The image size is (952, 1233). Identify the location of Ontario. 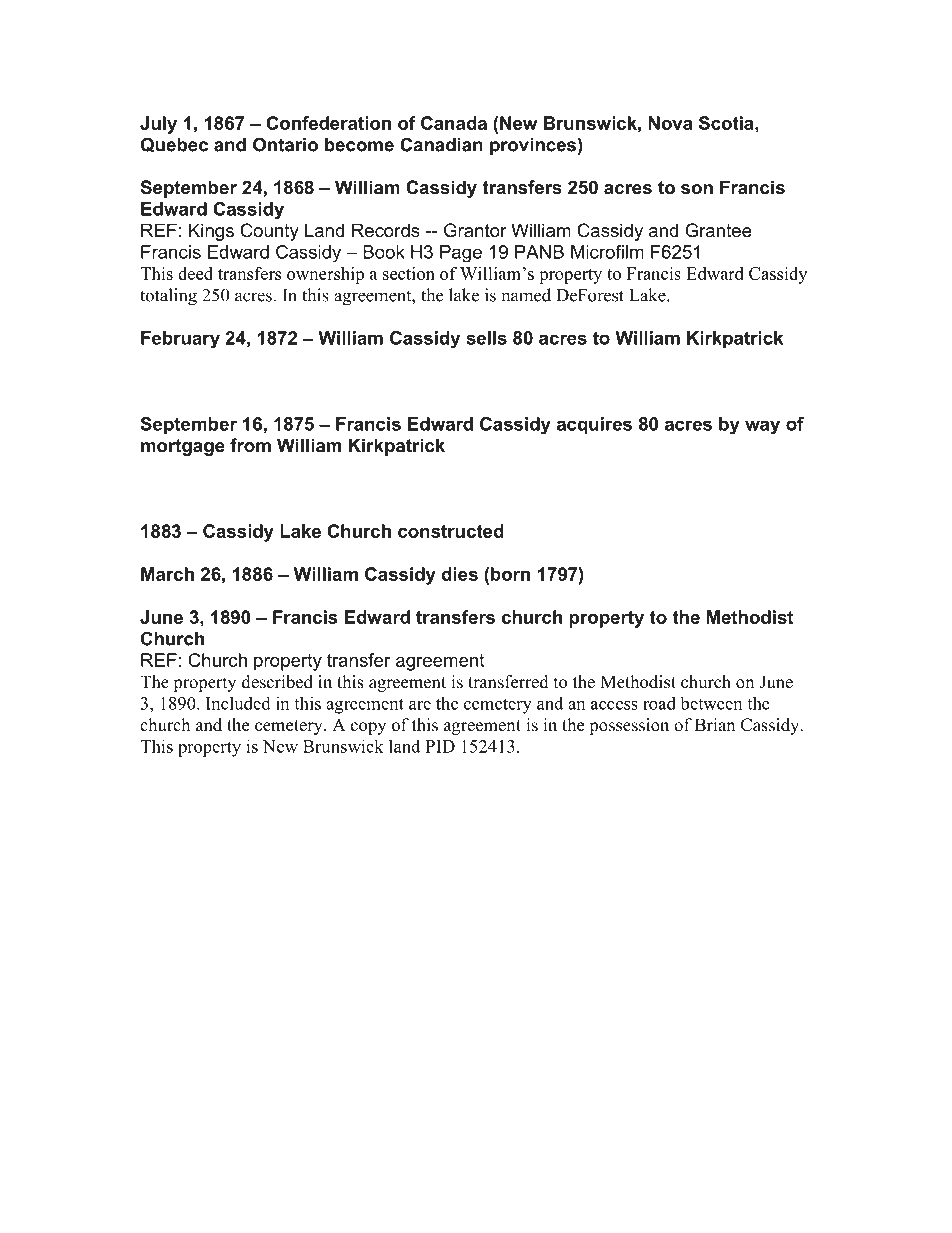
(285, 144).
